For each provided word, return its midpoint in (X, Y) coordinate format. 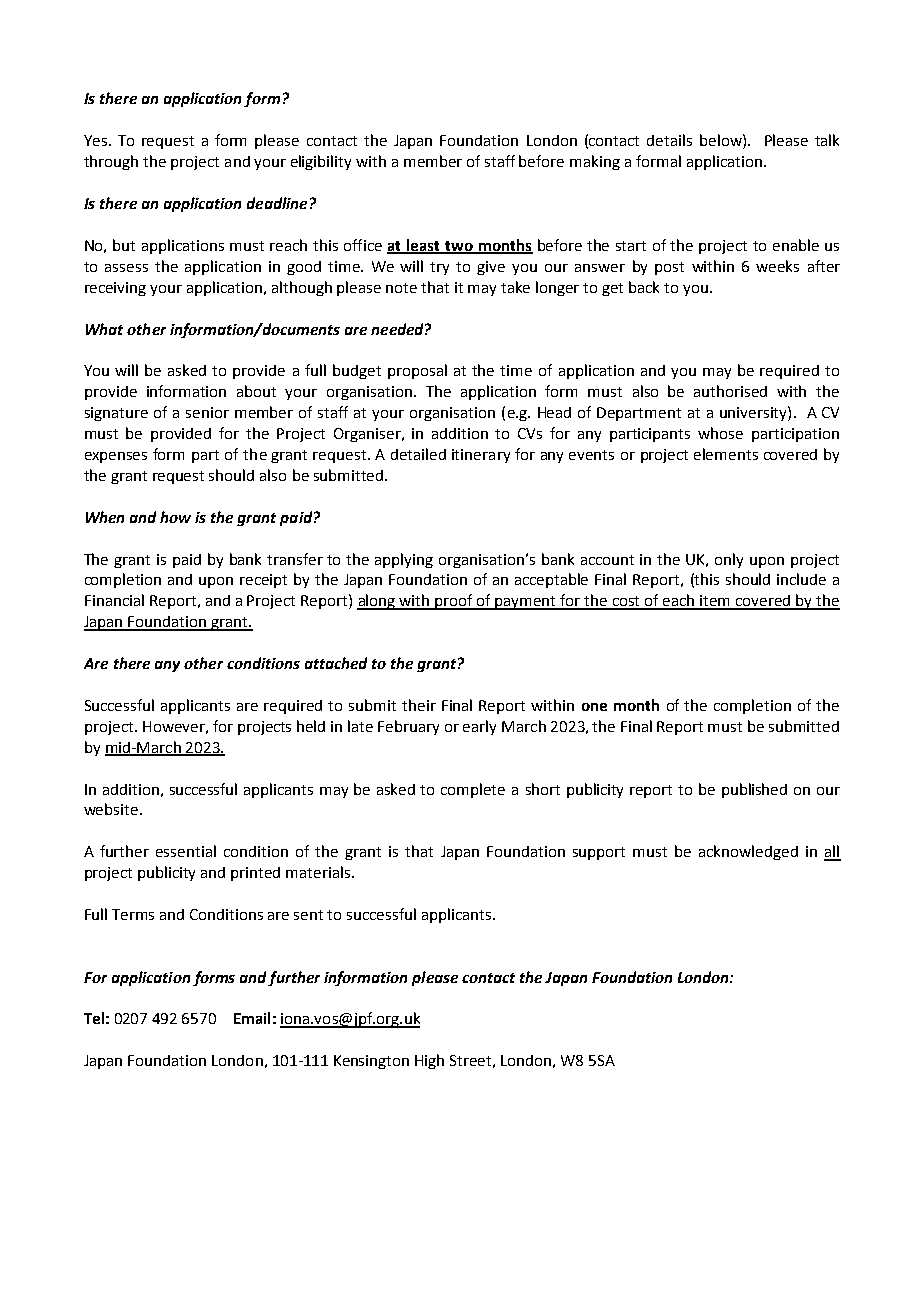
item (716, 602)
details (669, 140)
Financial (114, 600)
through (111, 162)
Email (252, 1018)
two (459, 247)
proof (455, 602)
